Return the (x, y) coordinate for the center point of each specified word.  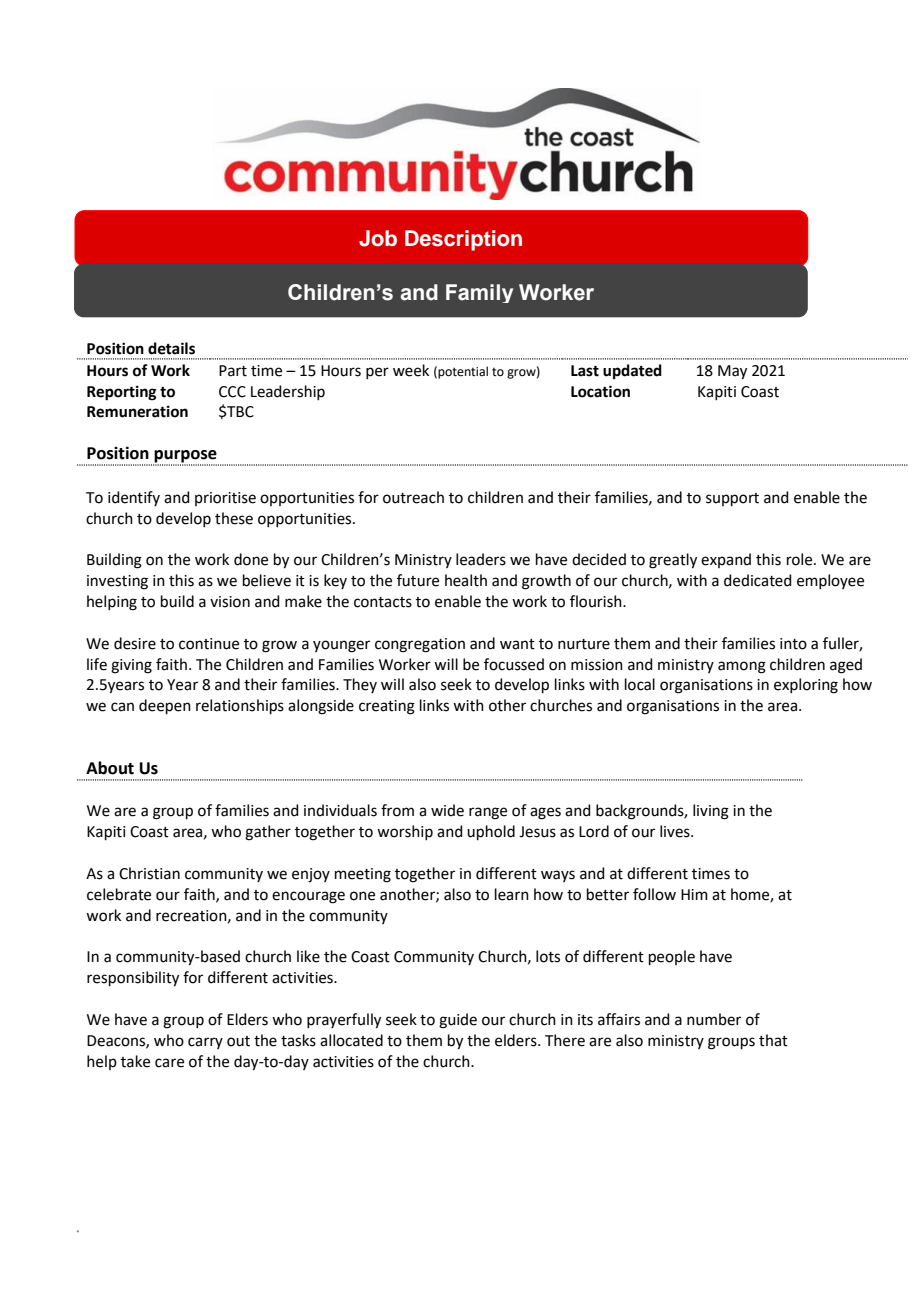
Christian (149, 873)
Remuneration (137, 411)
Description (463, 240)
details (171, 348)
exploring (806, 686)
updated (632, 372)
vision (230, 602)
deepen (165, 706)
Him (694, 894)
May (732, 372)
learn (512, 894)
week (411, 370)
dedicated (758, 580)
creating (387, 707)
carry (205, 1043)
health (466, 580)
